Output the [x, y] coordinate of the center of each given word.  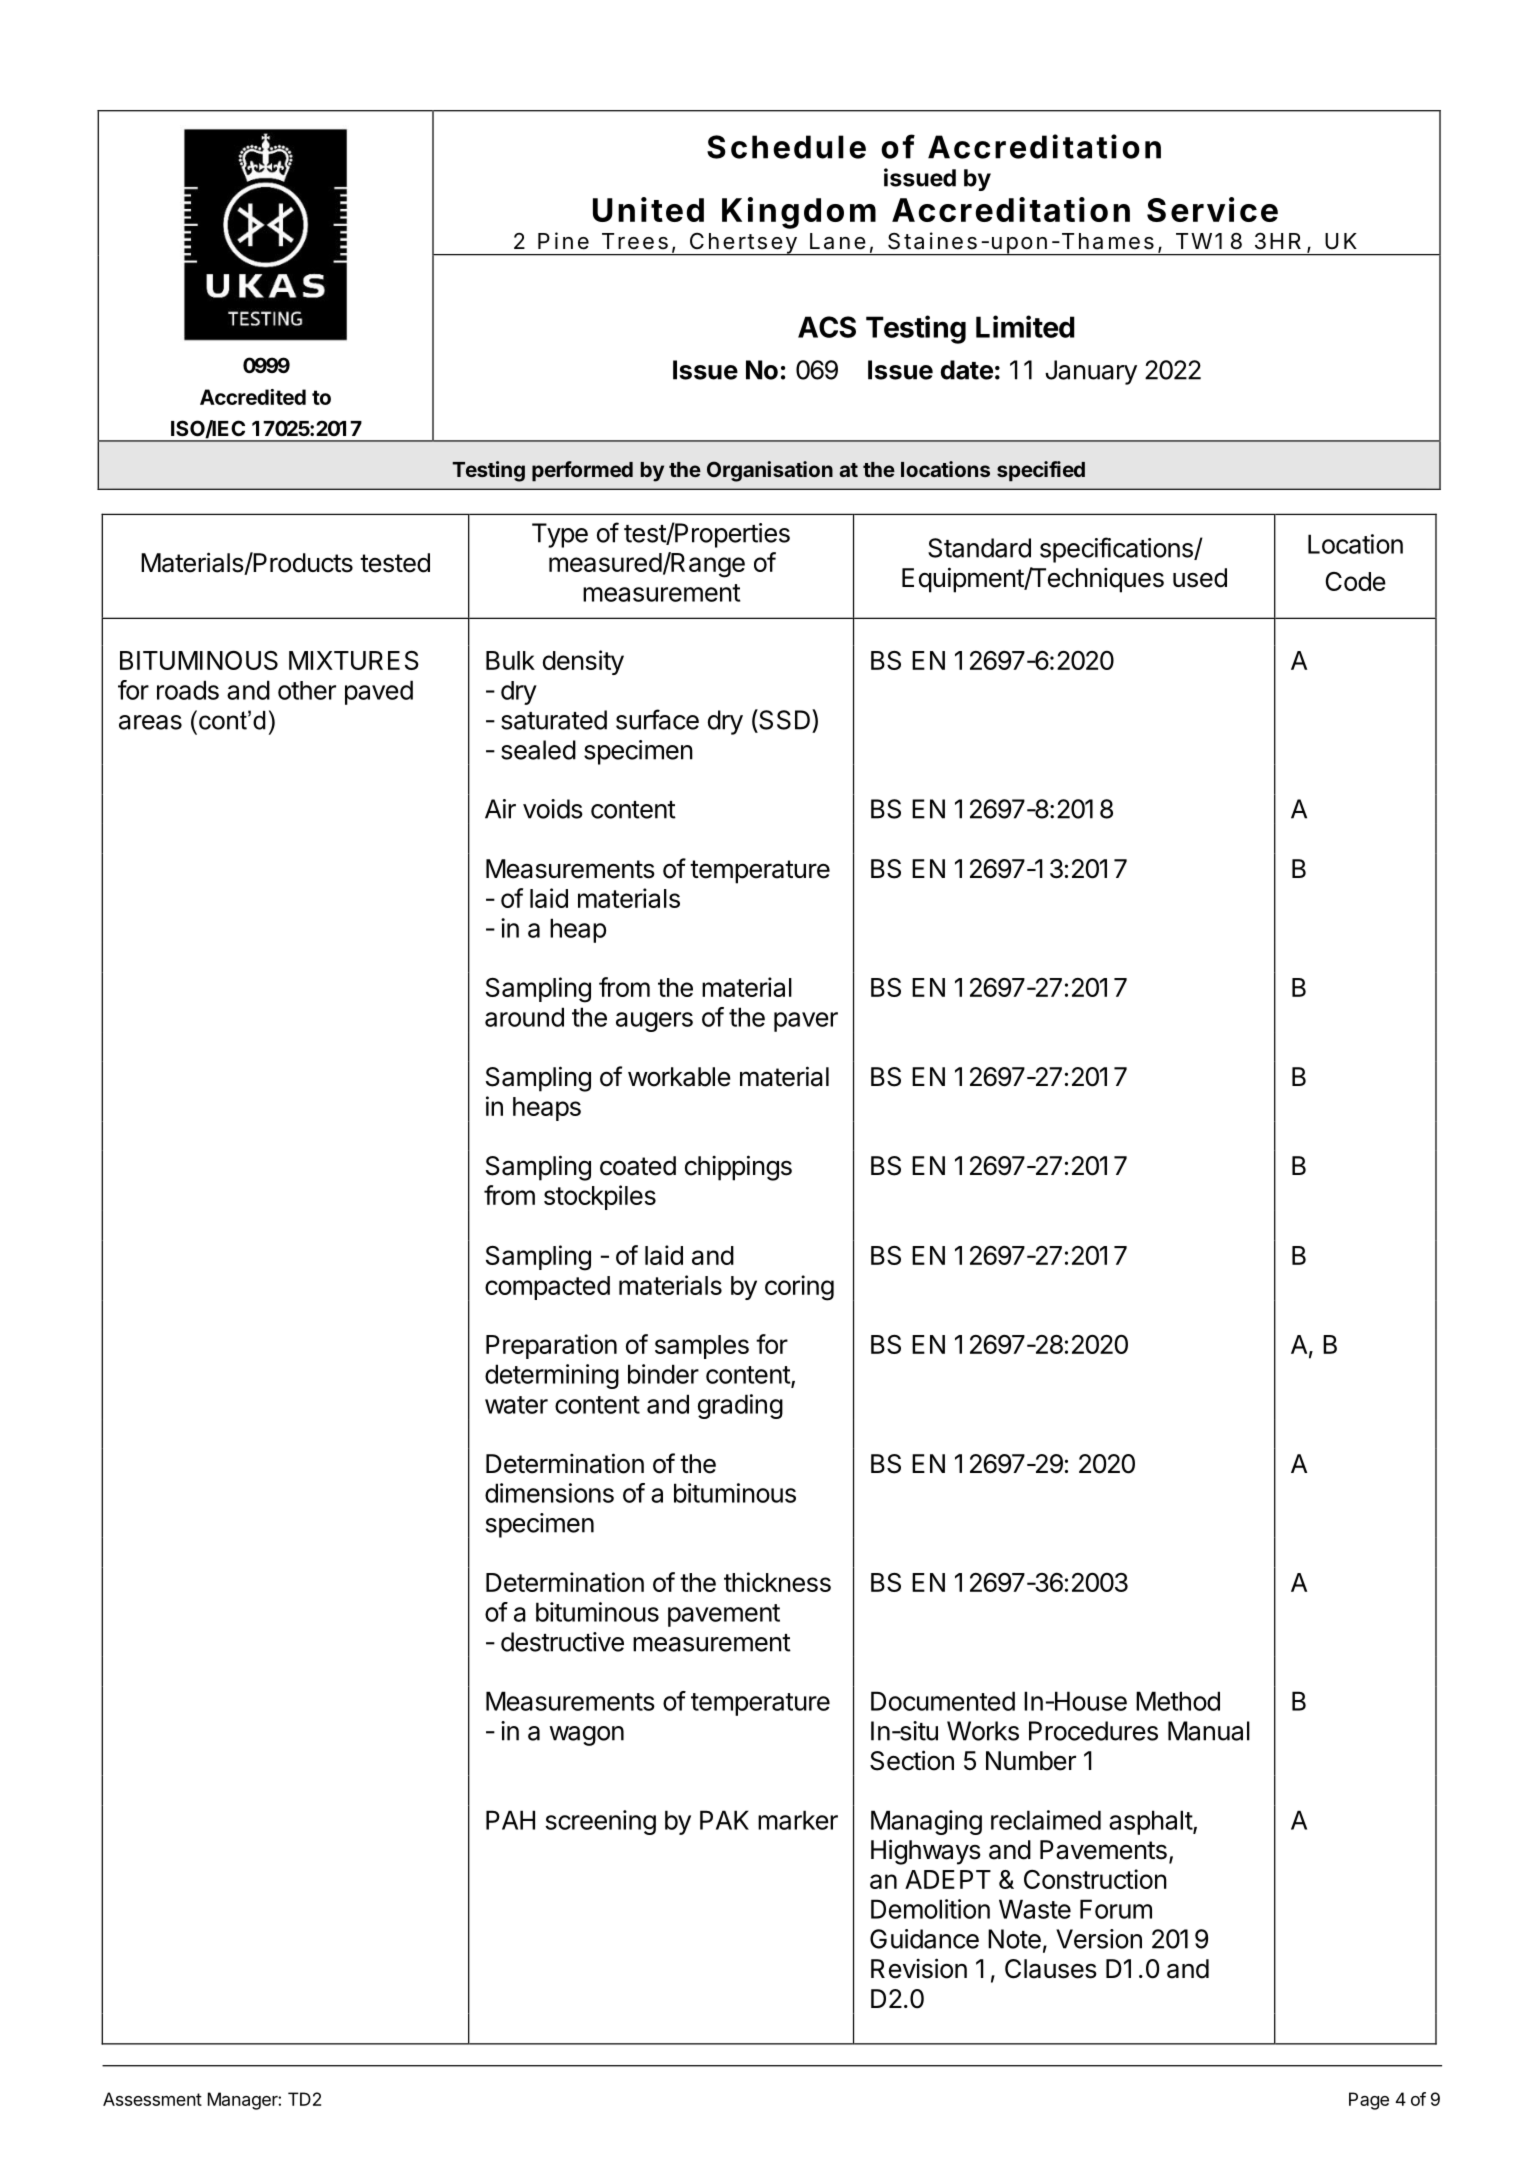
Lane [838, 241]
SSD [785, 719]
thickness [777, 1582]
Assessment [152, 2099]
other [307, 690]
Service [1212, 209]
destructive [562, 1642]
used [1200, 578]
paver [806, 1022]
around [524, 1017]
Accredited [253, 397]
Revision [919, 1968]
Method [1178, 1701]
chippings [738, 1168]
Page [1369, 2101]
